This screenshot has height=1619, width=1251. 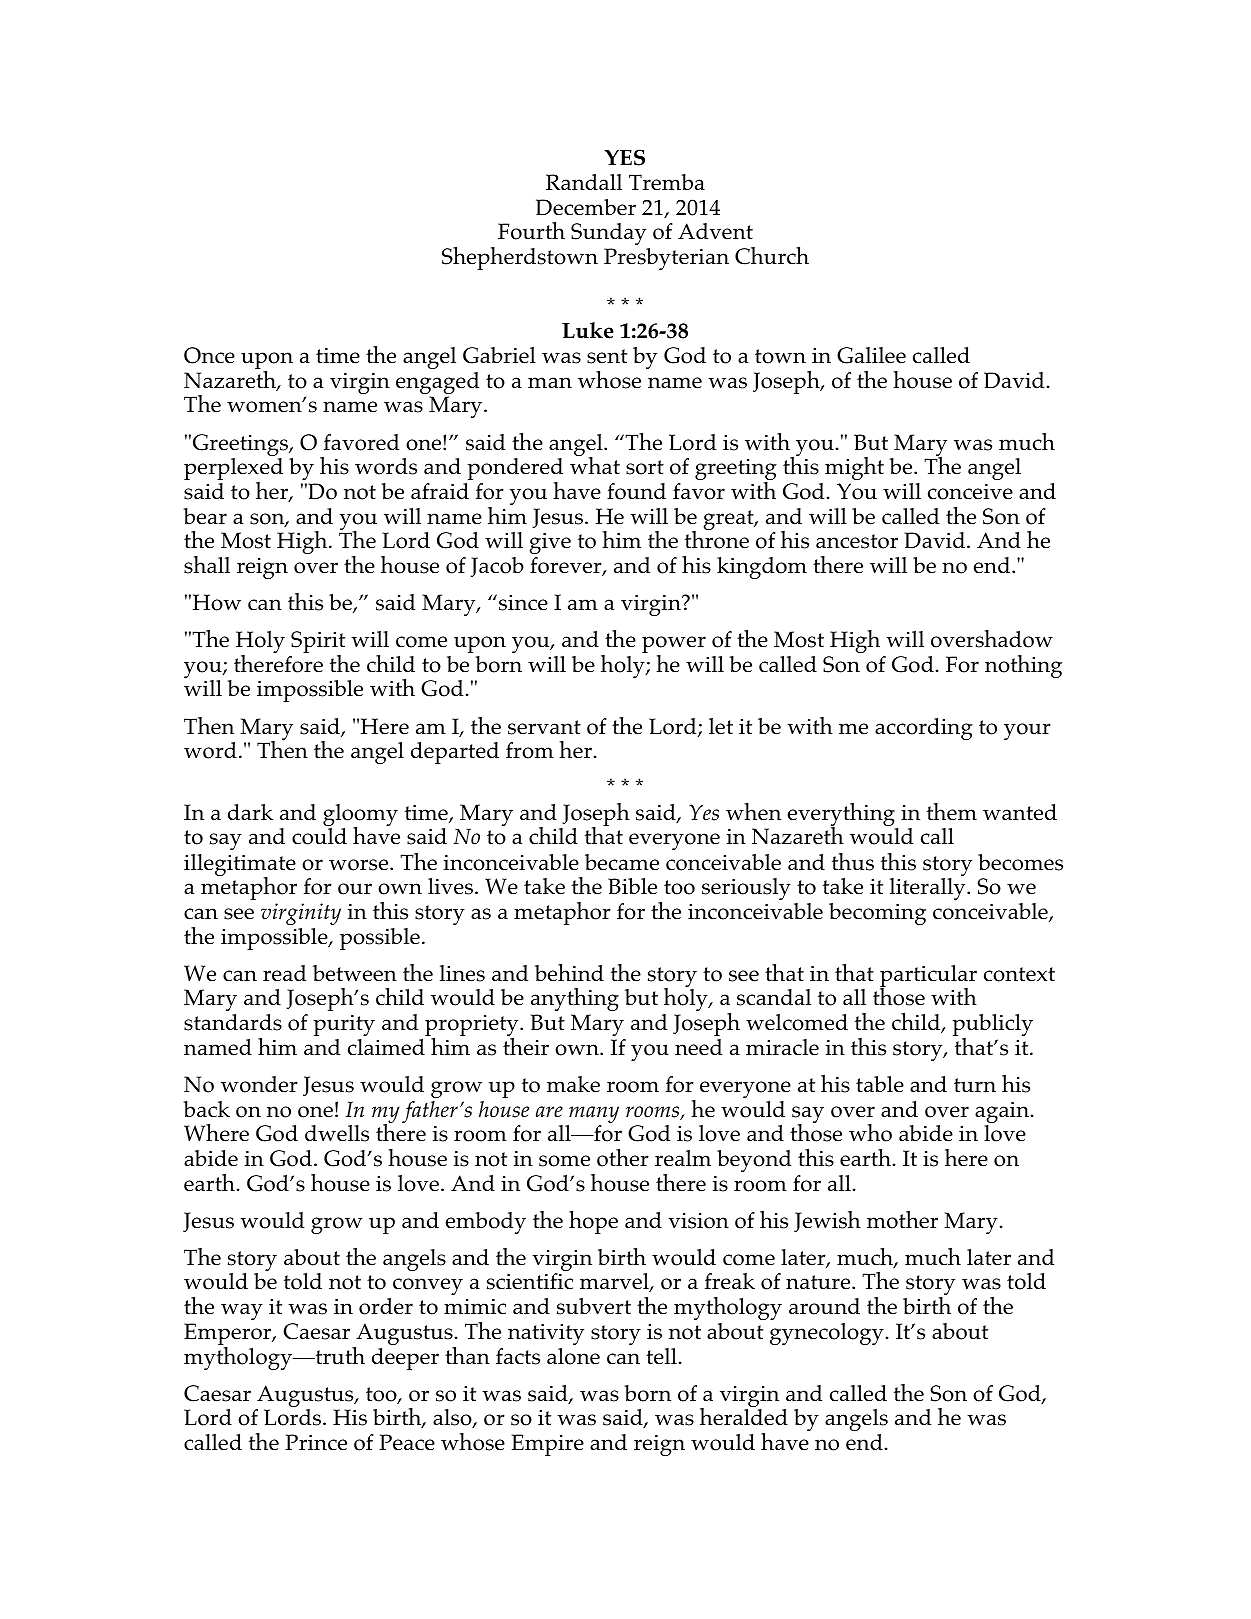 What do you see at coordinates (827, 1334) in the screenshot?
I see `gynecology` at bounding box center [827, 1334].
